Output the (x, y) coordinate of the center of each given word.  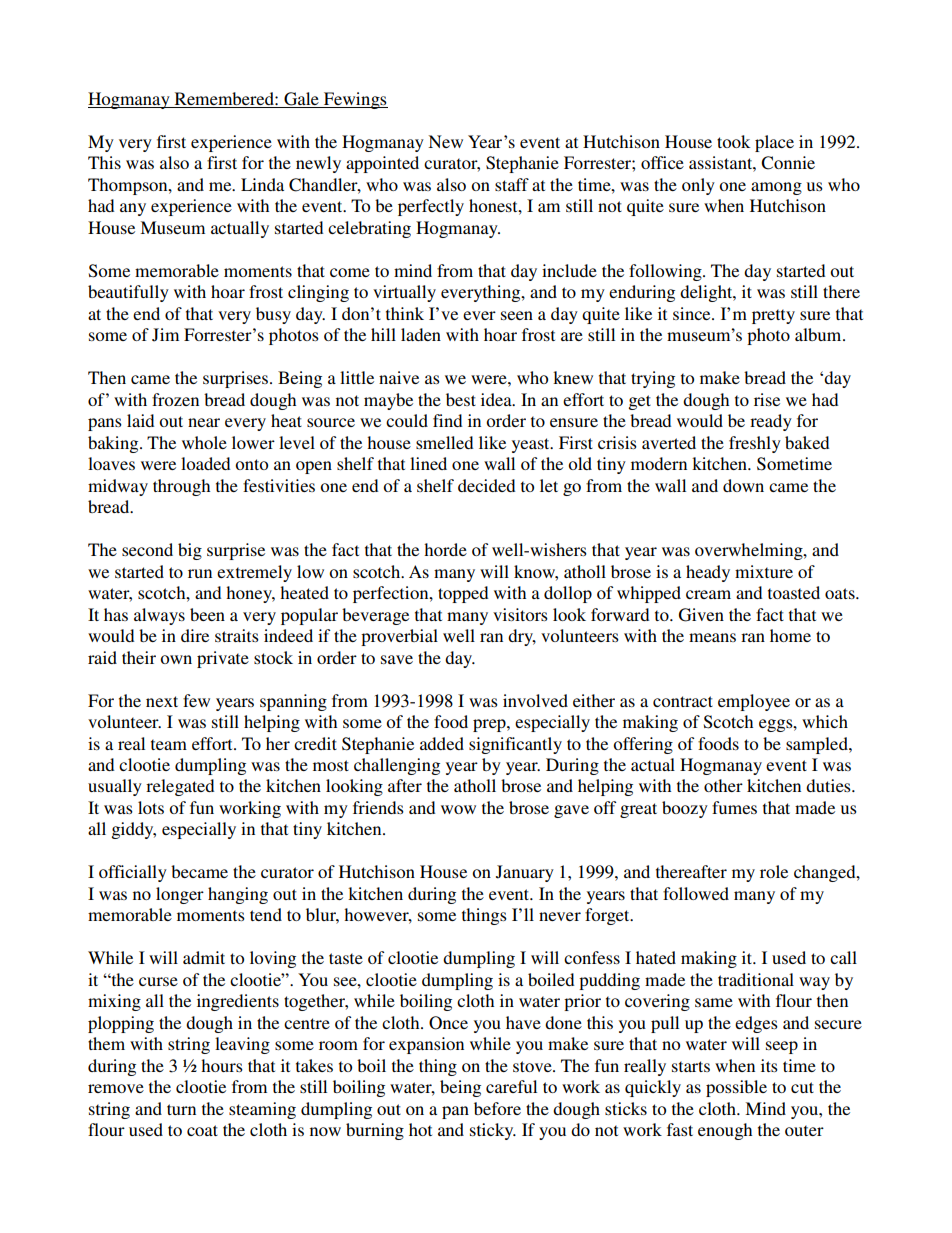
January (525, 873)
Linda (262, 184)
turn (181, 1109)
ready (771, 422)
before (497, 1108)
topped (463, 594)
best (461, 399)
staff (512, 184)
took (733, 141)
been (207, 614)
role (774, 871)
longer (180, 895)
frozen (175, 399)
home (790, 635)
